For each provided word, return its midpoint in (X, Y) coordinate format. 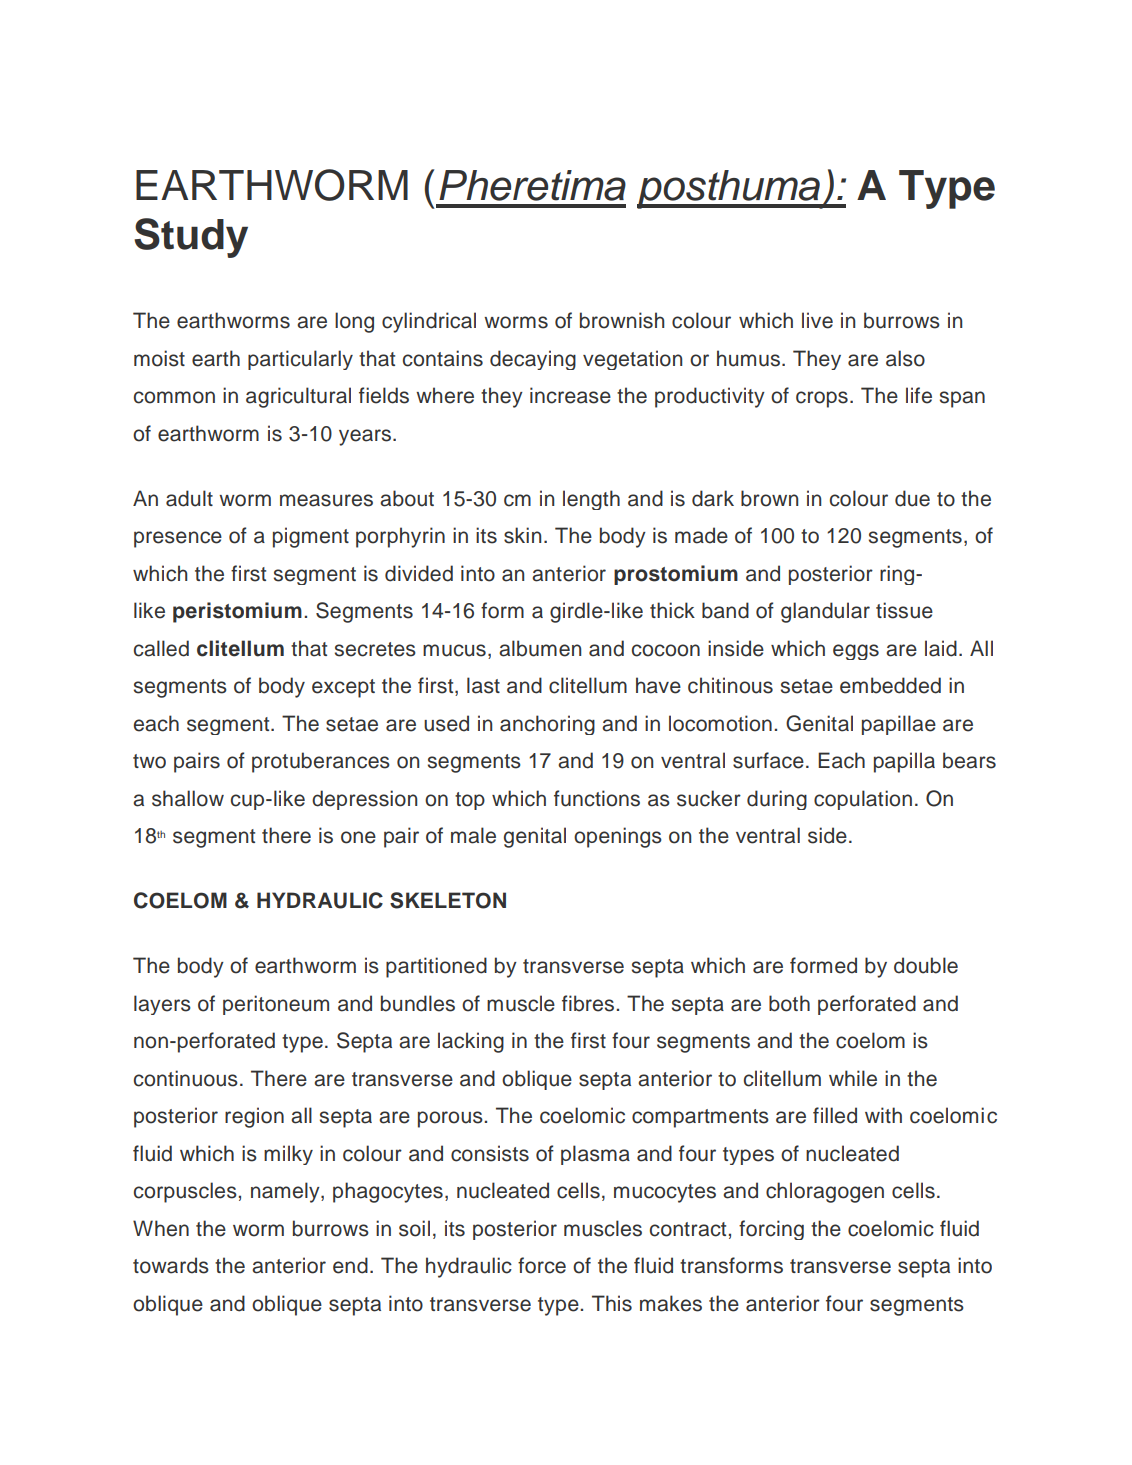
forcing (771, 1230)
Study (191, 238)
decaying (533, 360)
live (817, 320)
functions (597, 798)
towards (171, 1265)
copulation (863, 800)
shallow (188, 798)
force (542, 1265)
